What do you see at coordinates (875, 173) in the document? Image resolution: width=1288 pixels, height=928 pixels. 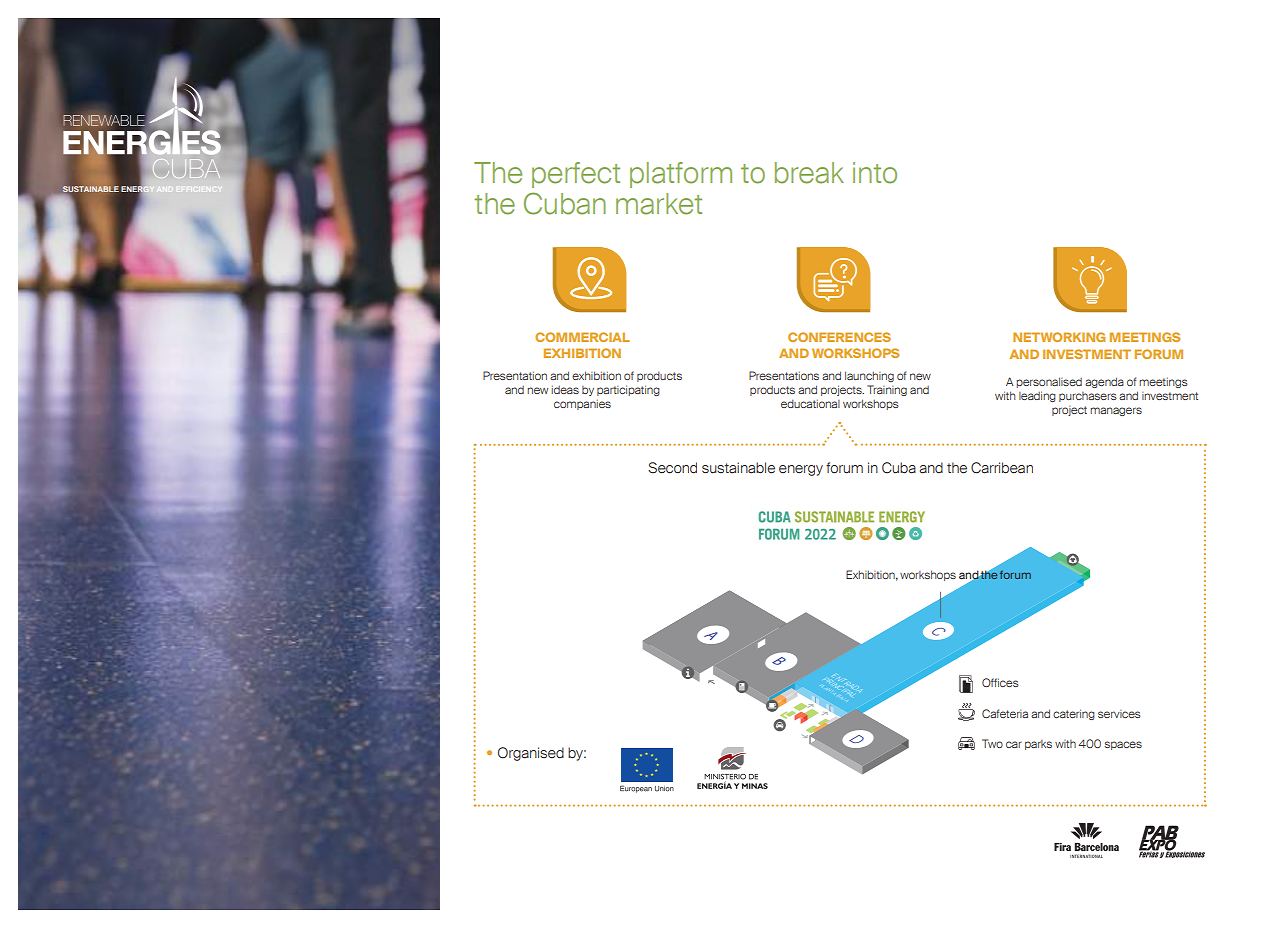 I see `into` at bounding box center [875, 173].
